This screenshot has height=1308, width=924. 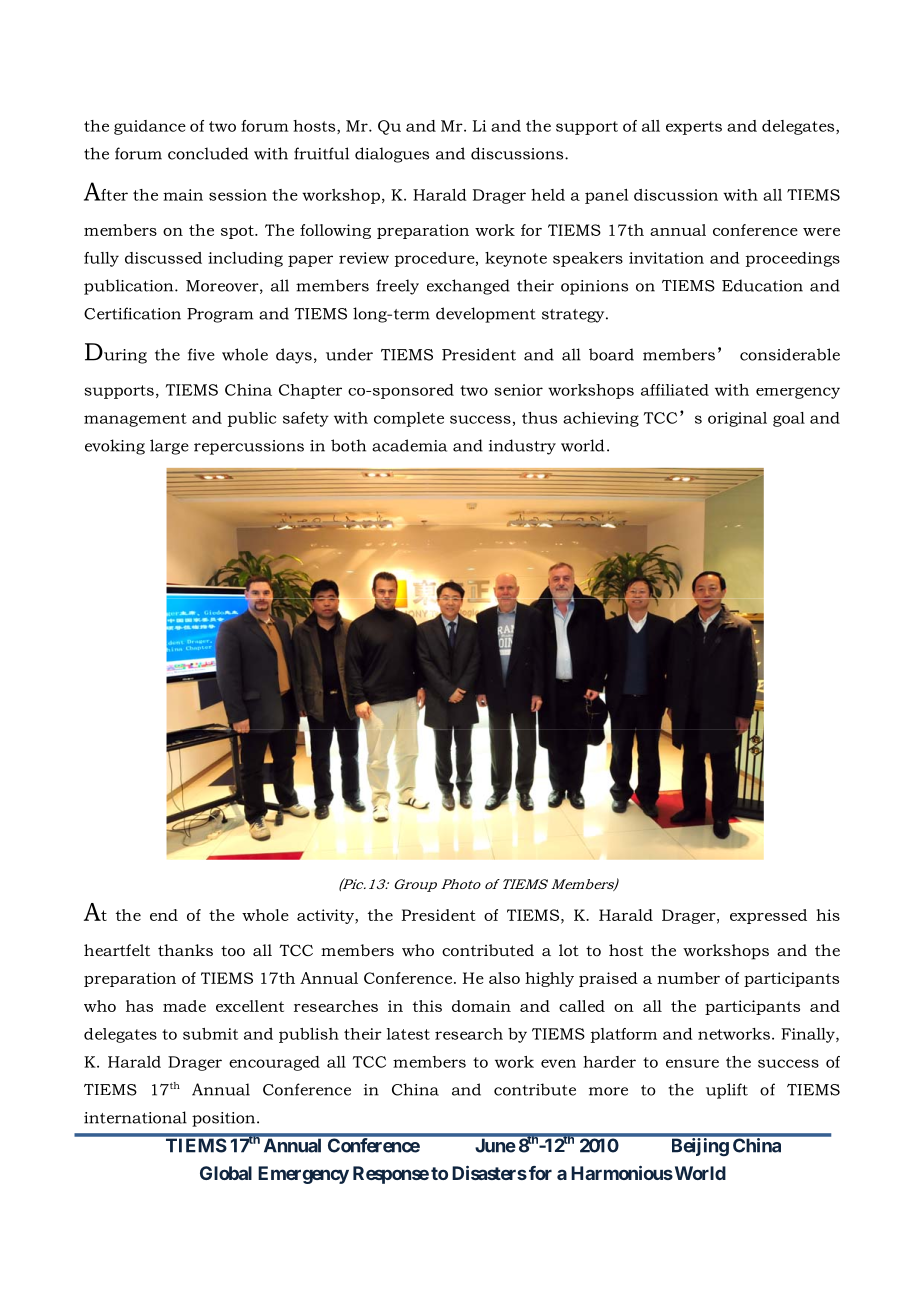 What do you see at coordinates (225, 1119) in the screenshot?
I see `position` at bounding box center [225, 1119].
